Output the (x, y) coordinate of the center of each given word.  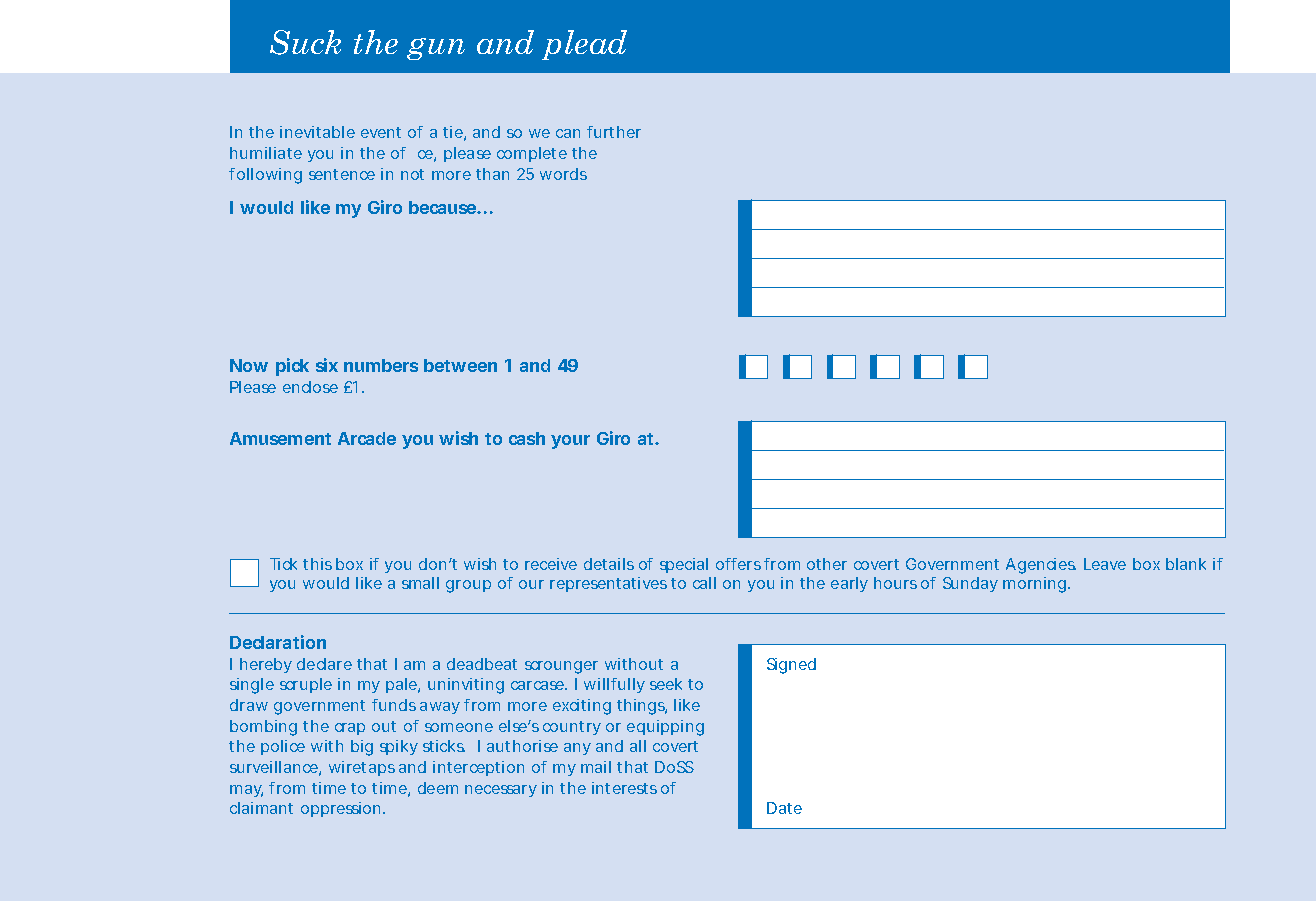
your (570, 442)
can (568, 133)
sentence (342, 174)
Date (784, 808)
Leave (1105, 564)
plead (584, 45)
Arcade (367, 438)
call (704, 583)
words (563, 174)
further (614, 132)
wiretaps (362, 768)
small (420, 583)
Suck (305, 42)
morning (1036, 585)
